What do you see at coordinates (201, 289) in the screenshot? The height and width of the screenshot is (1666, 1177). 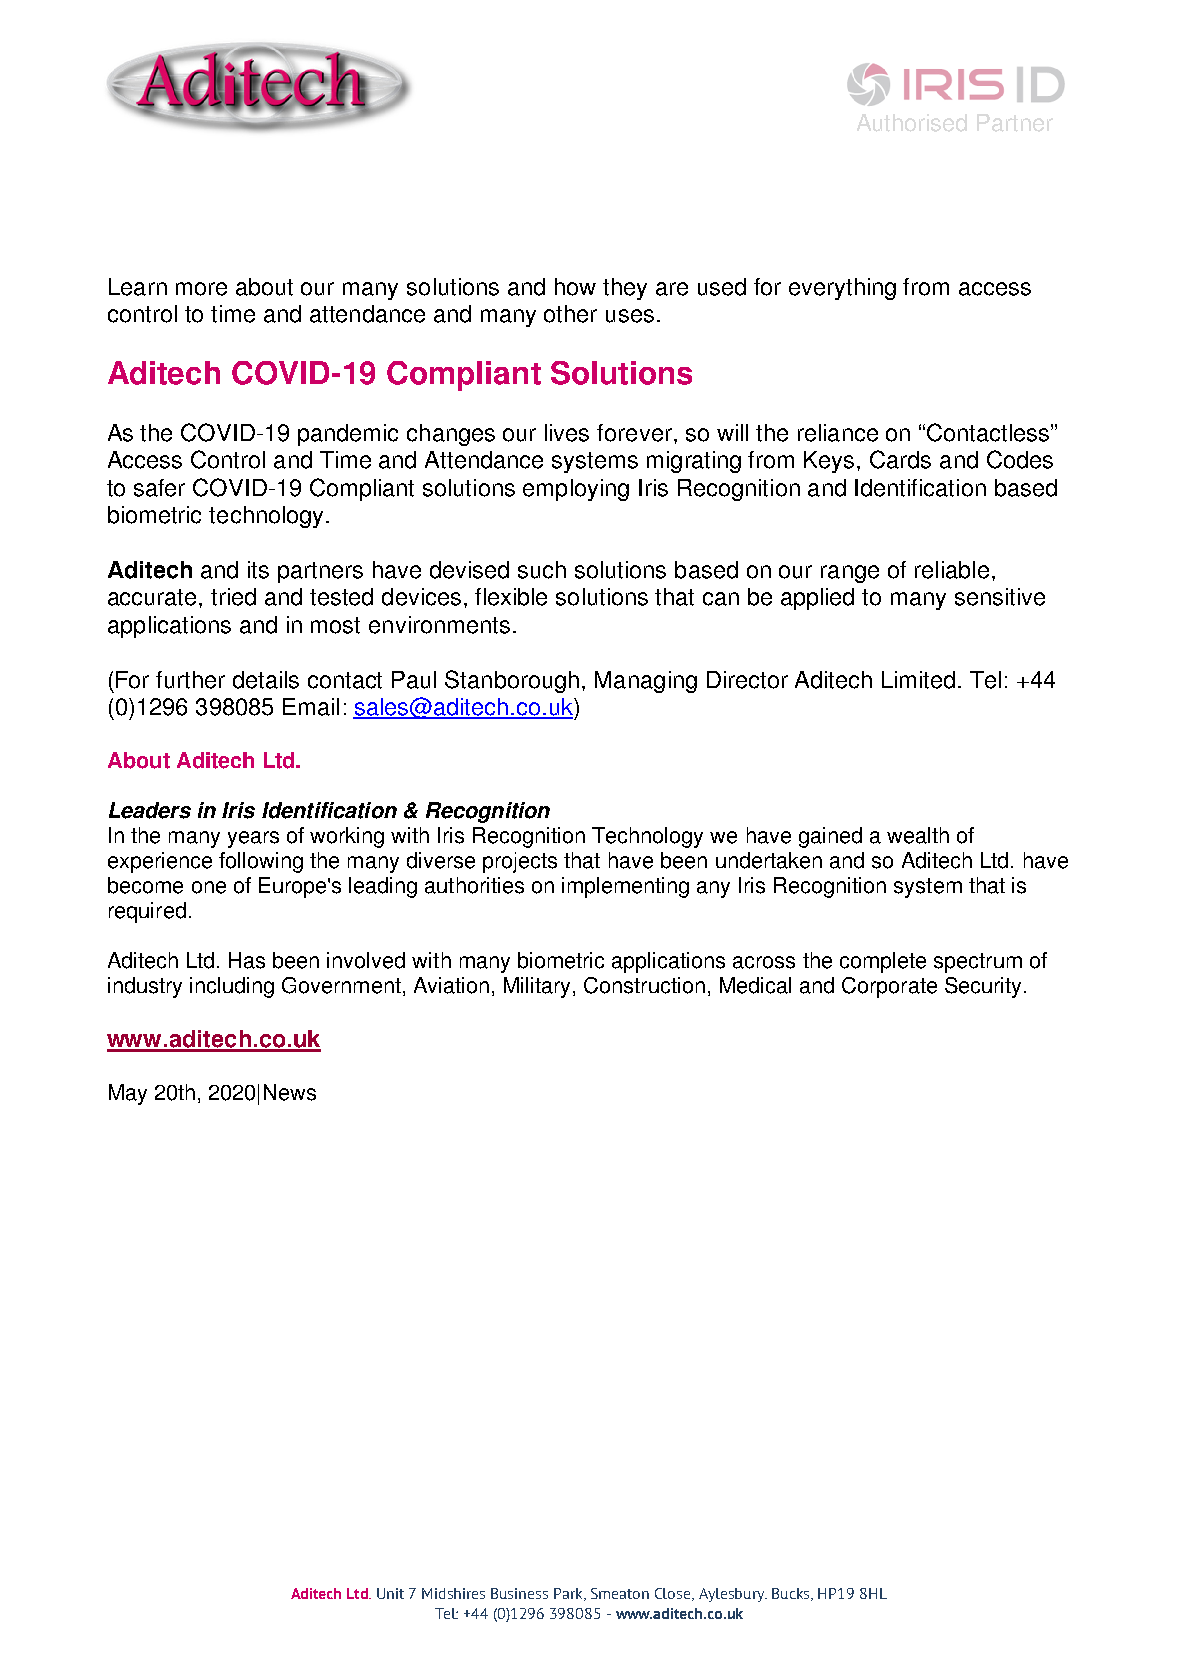 I see `more` at bounding box center [201, 289].
